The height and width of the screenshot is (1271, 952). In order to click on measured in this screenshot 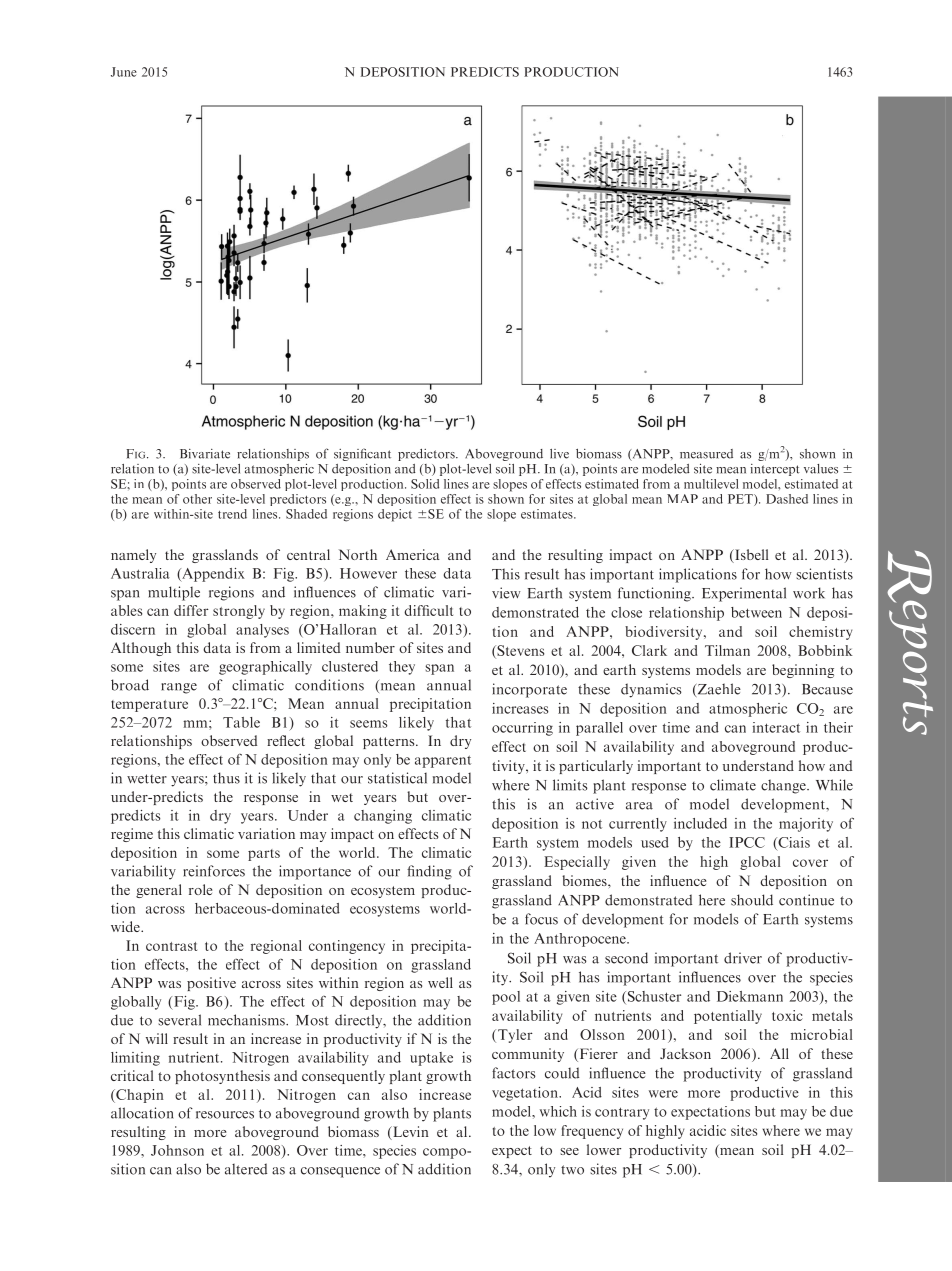, I will do `click(706, 454)`.
